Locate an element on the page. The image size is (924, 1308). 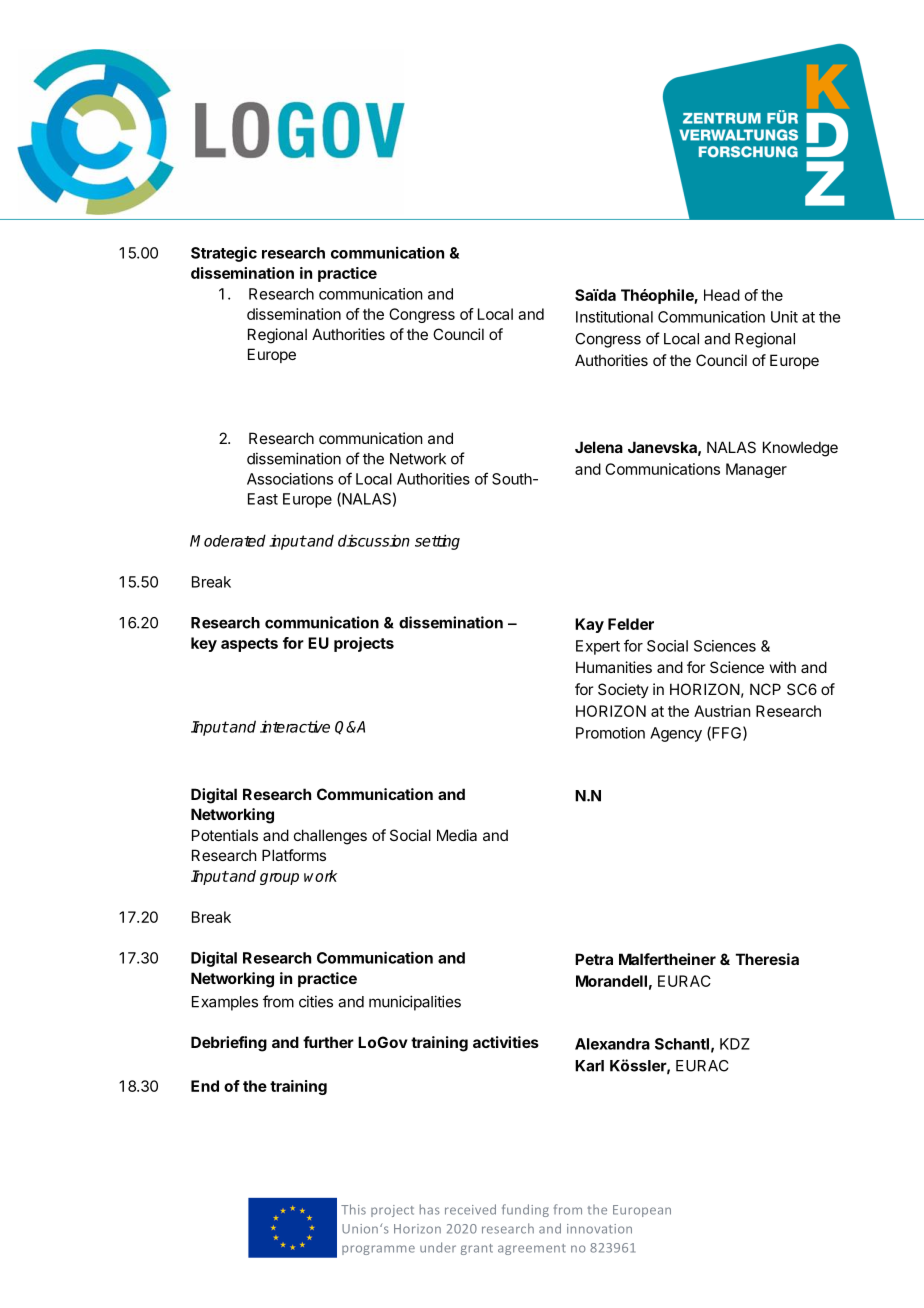
funding is located at coordinates (525, 1210).
